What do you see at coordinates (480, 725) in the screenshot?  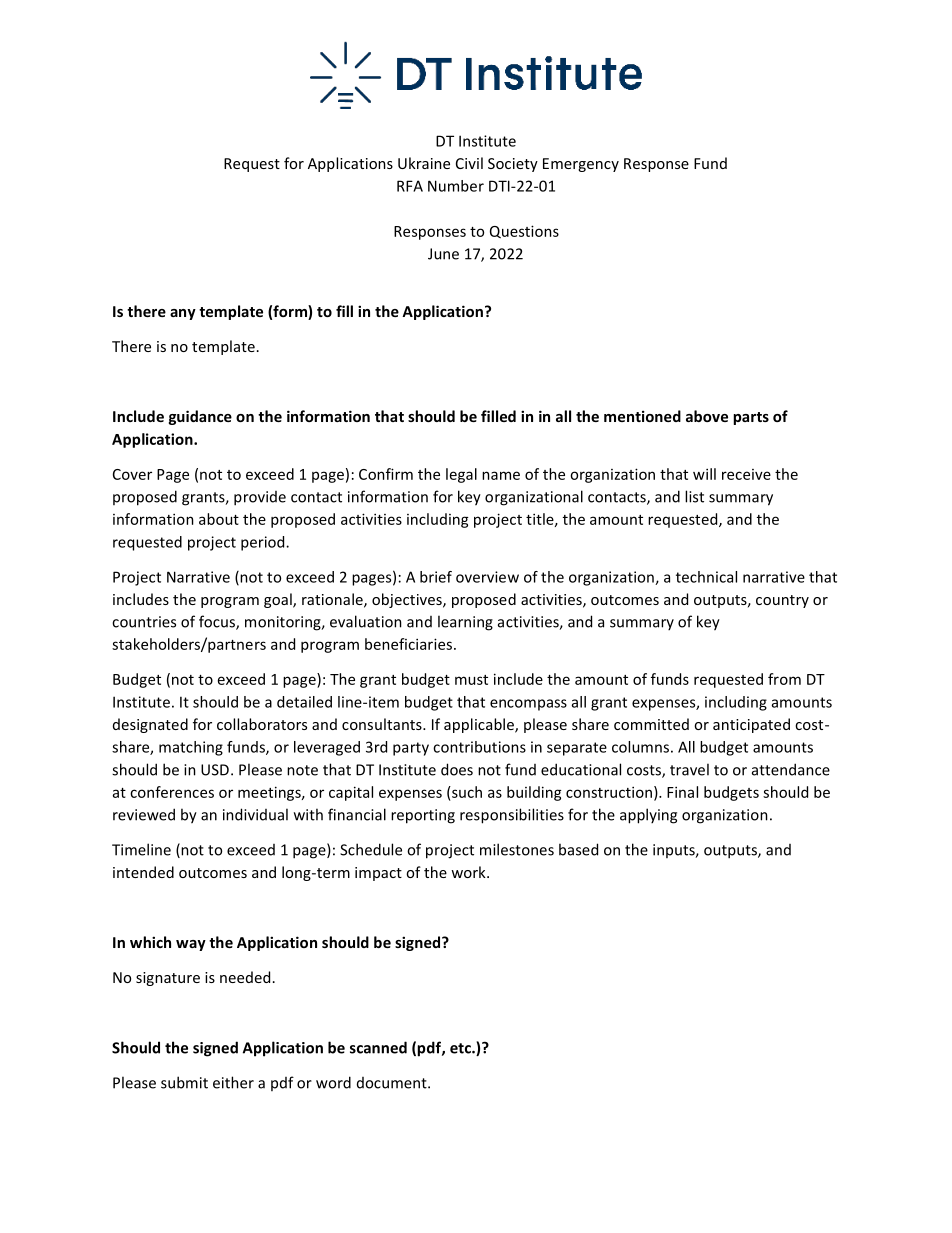 I see `applicable` at bounding box center [480, 725].
